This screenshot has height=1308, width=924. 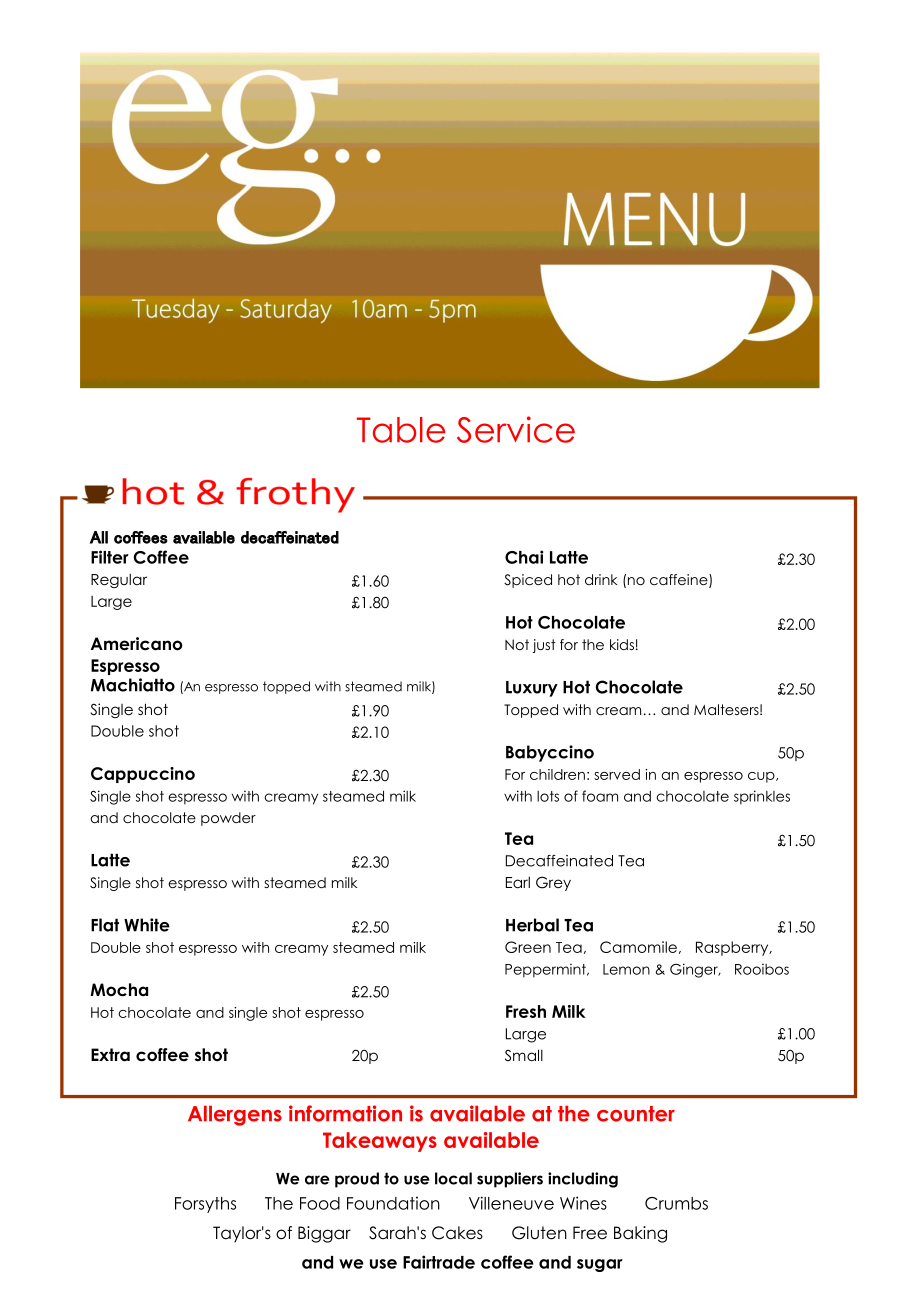 What do you see at coordinates (401, 430) in the screenshot?
I see `Table` at bounding box center [401, 430].
